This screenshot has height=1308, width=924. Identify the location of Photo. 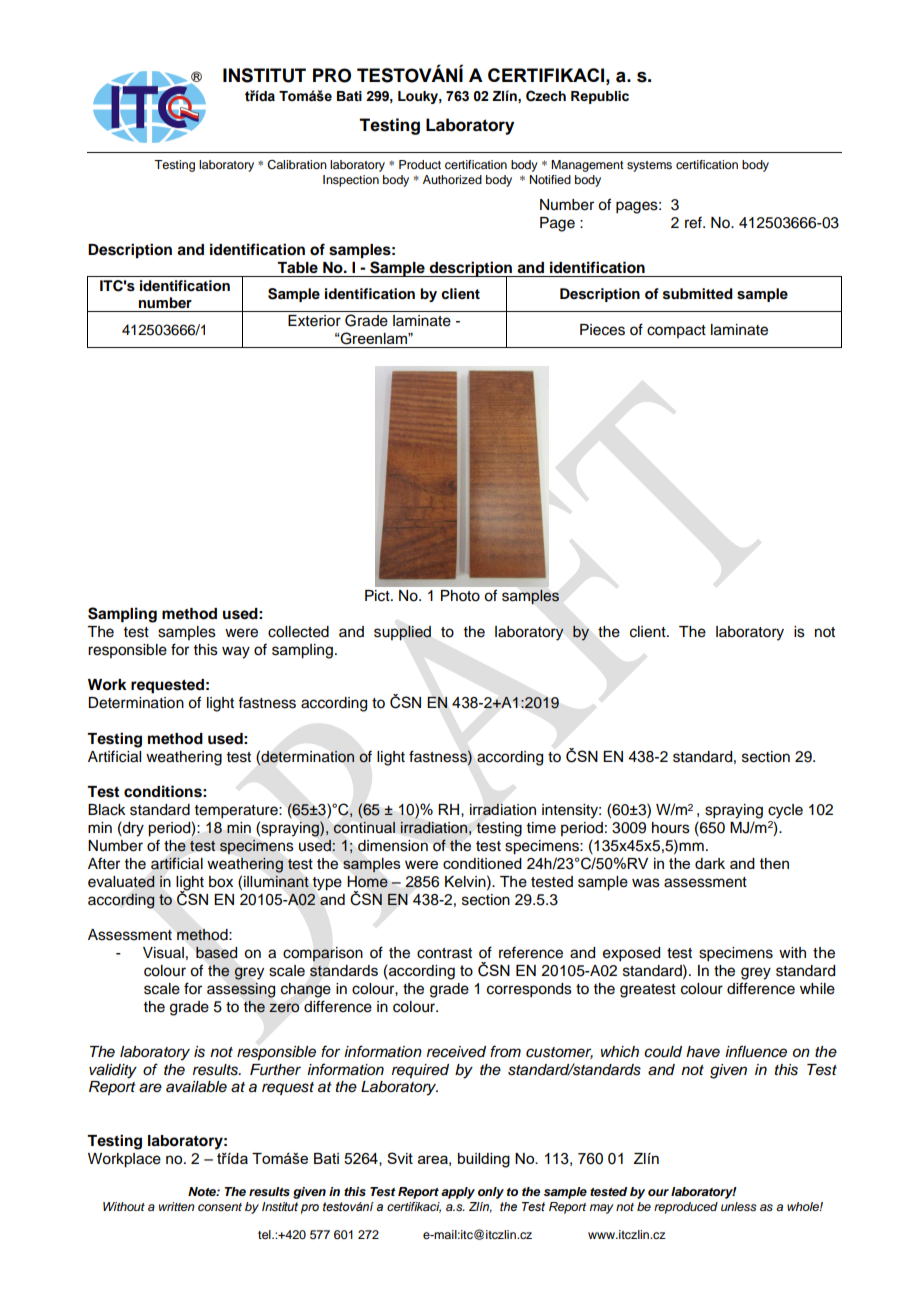
(460, 595).
